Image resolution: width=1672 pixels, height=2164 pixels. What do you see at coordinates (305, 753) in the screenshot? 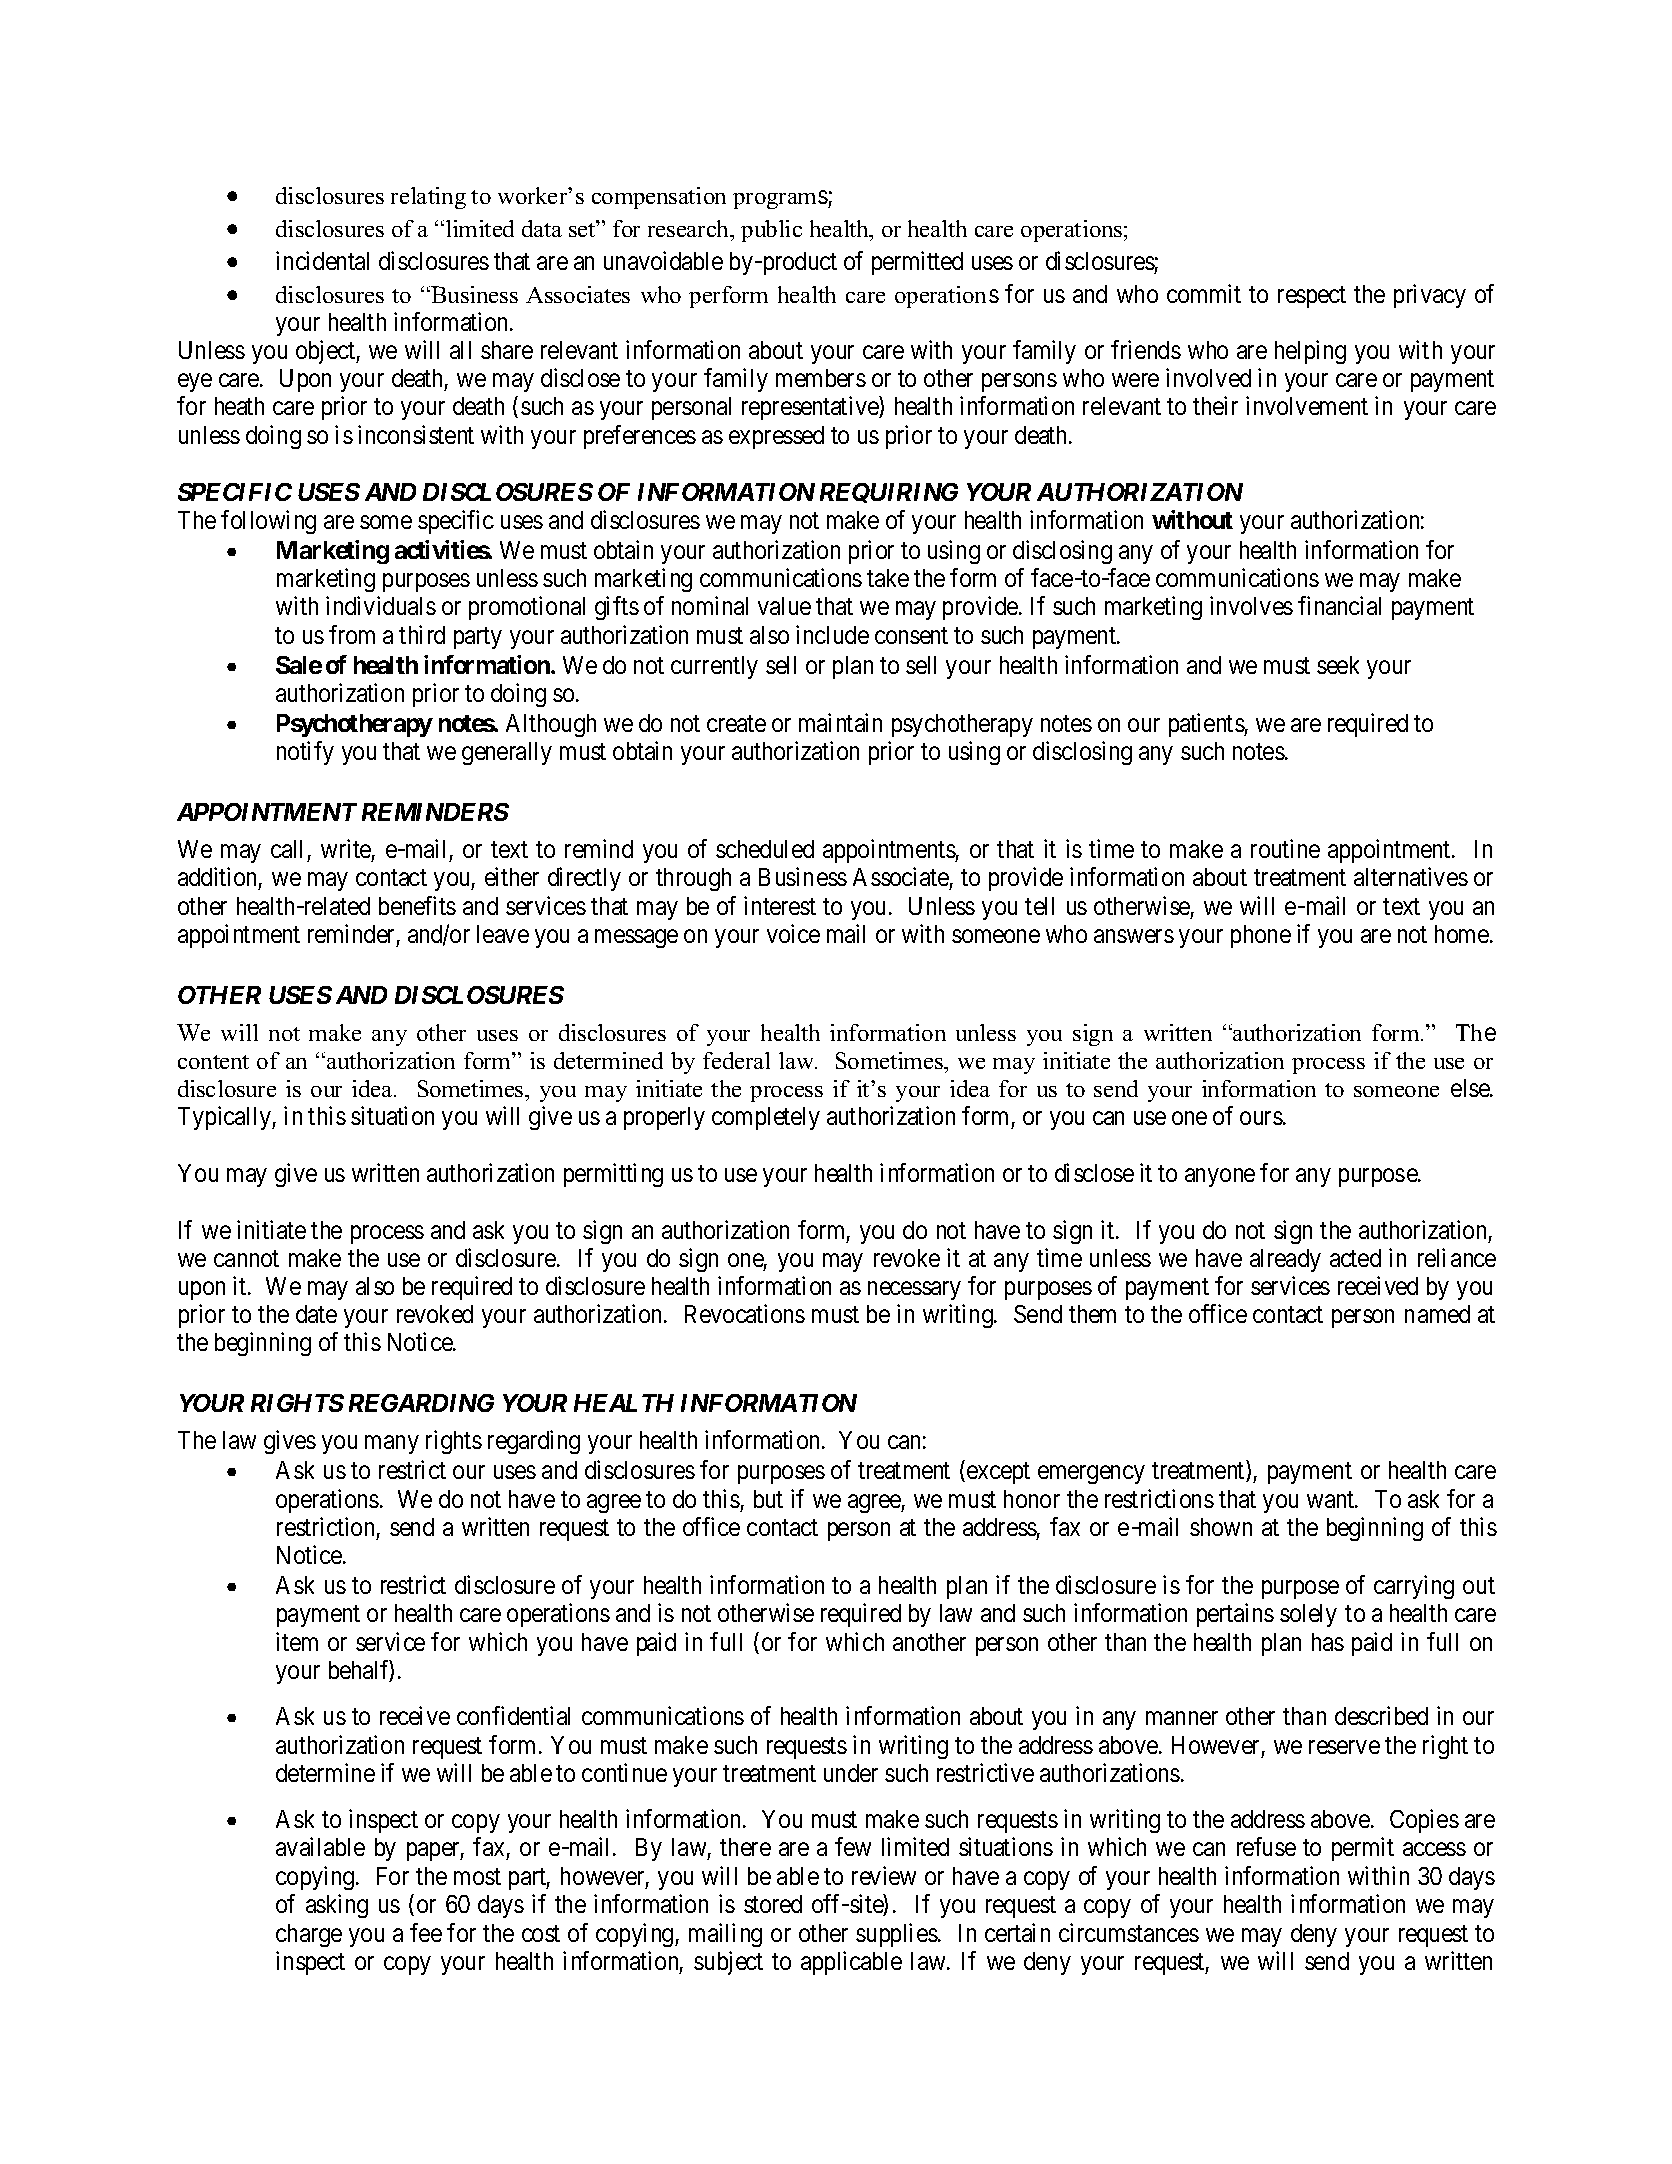
I see `notify` at bounding box center [305, 753].
